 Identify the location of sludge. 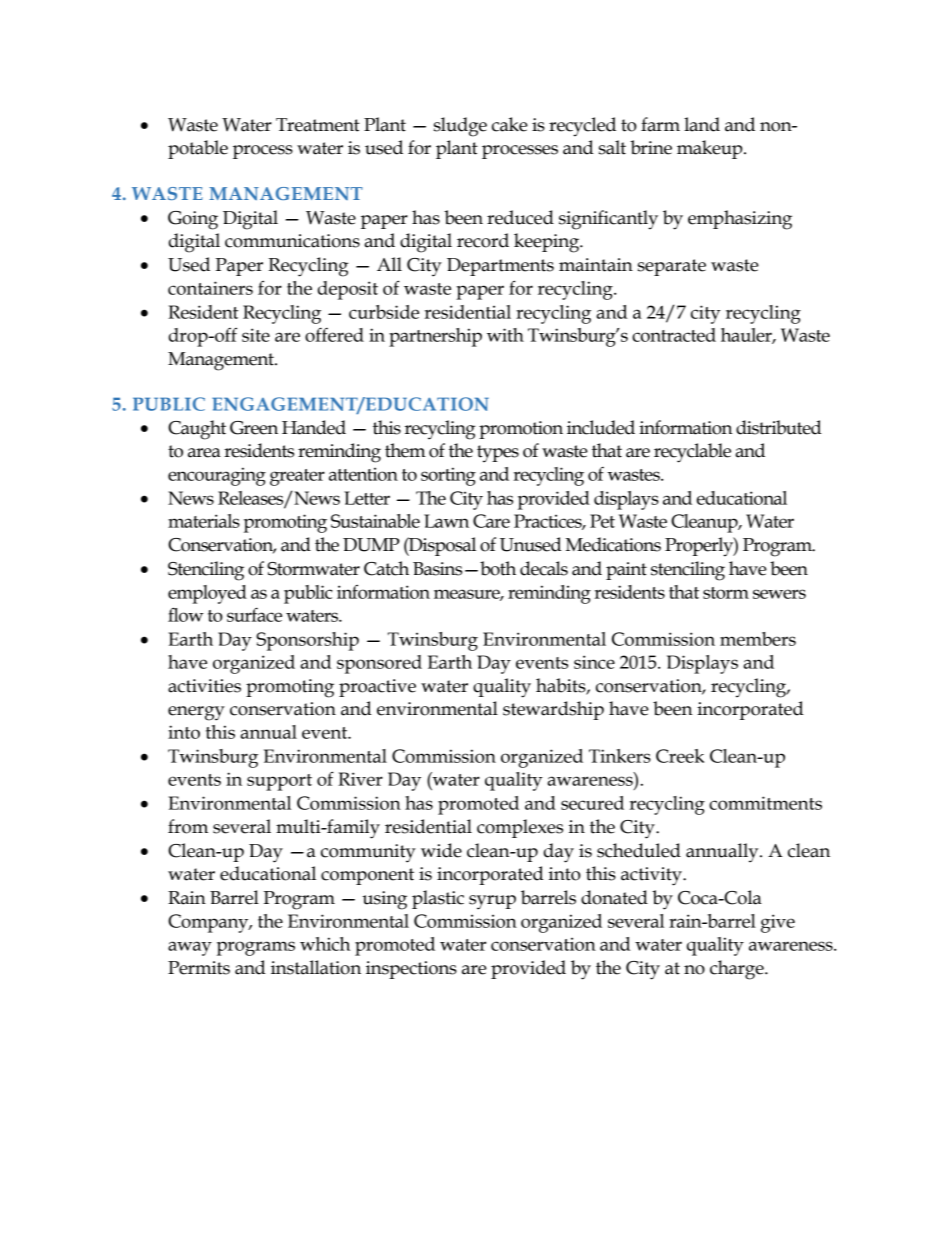
(460, 127).
